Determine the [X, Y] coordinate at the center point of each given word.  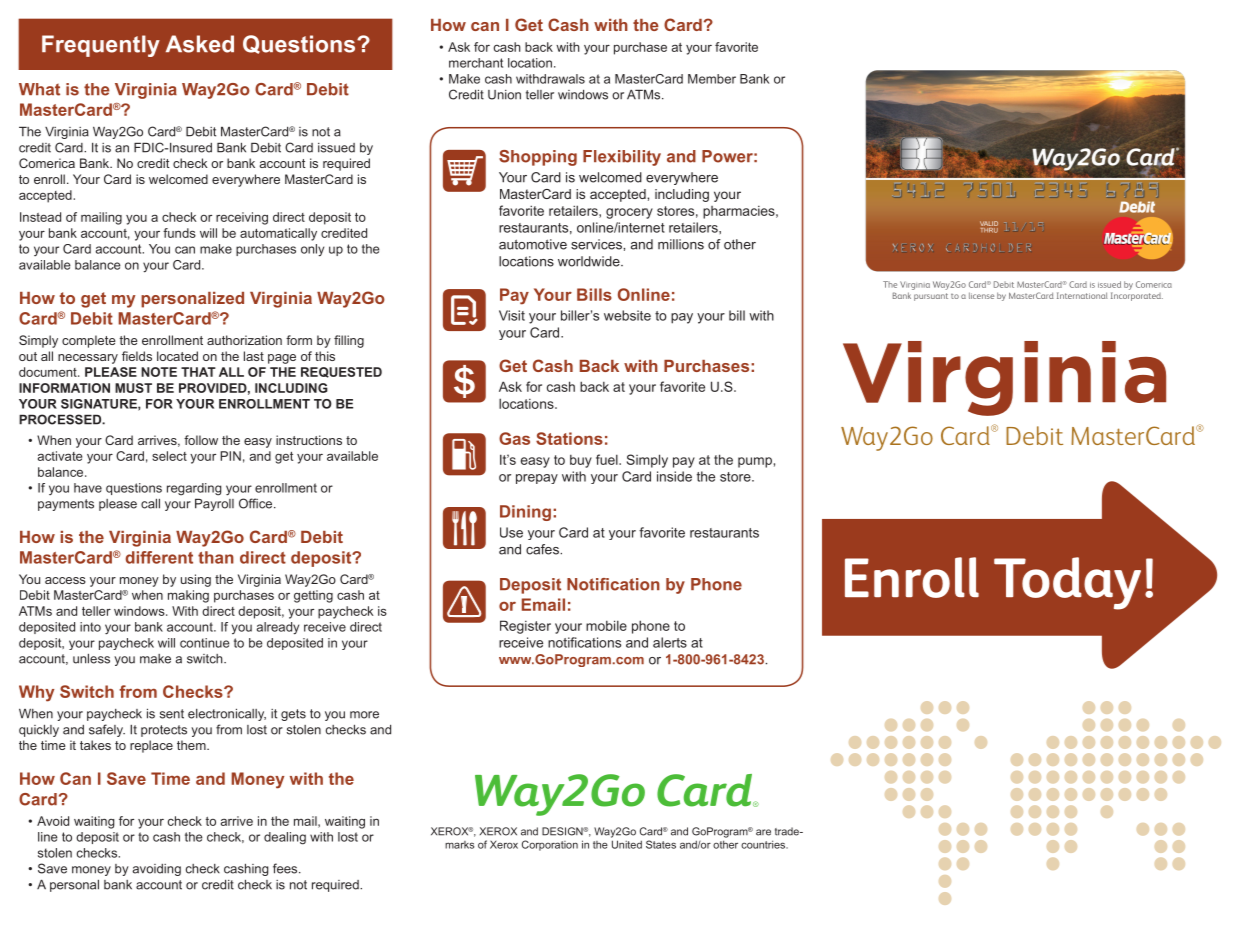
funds [179, 233]
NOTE [159, 372]
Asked [200, 44]
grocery [629, 213]
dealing [285, 838]
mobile [606, 625]
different [159, 557]
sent [172, 714]
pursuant [931, 297]
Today [1067, 583]
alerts [670, 642]
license [981, 295]
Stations [569, 438]
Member [712, 79]
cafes [543, 549]
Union [504, 95]
